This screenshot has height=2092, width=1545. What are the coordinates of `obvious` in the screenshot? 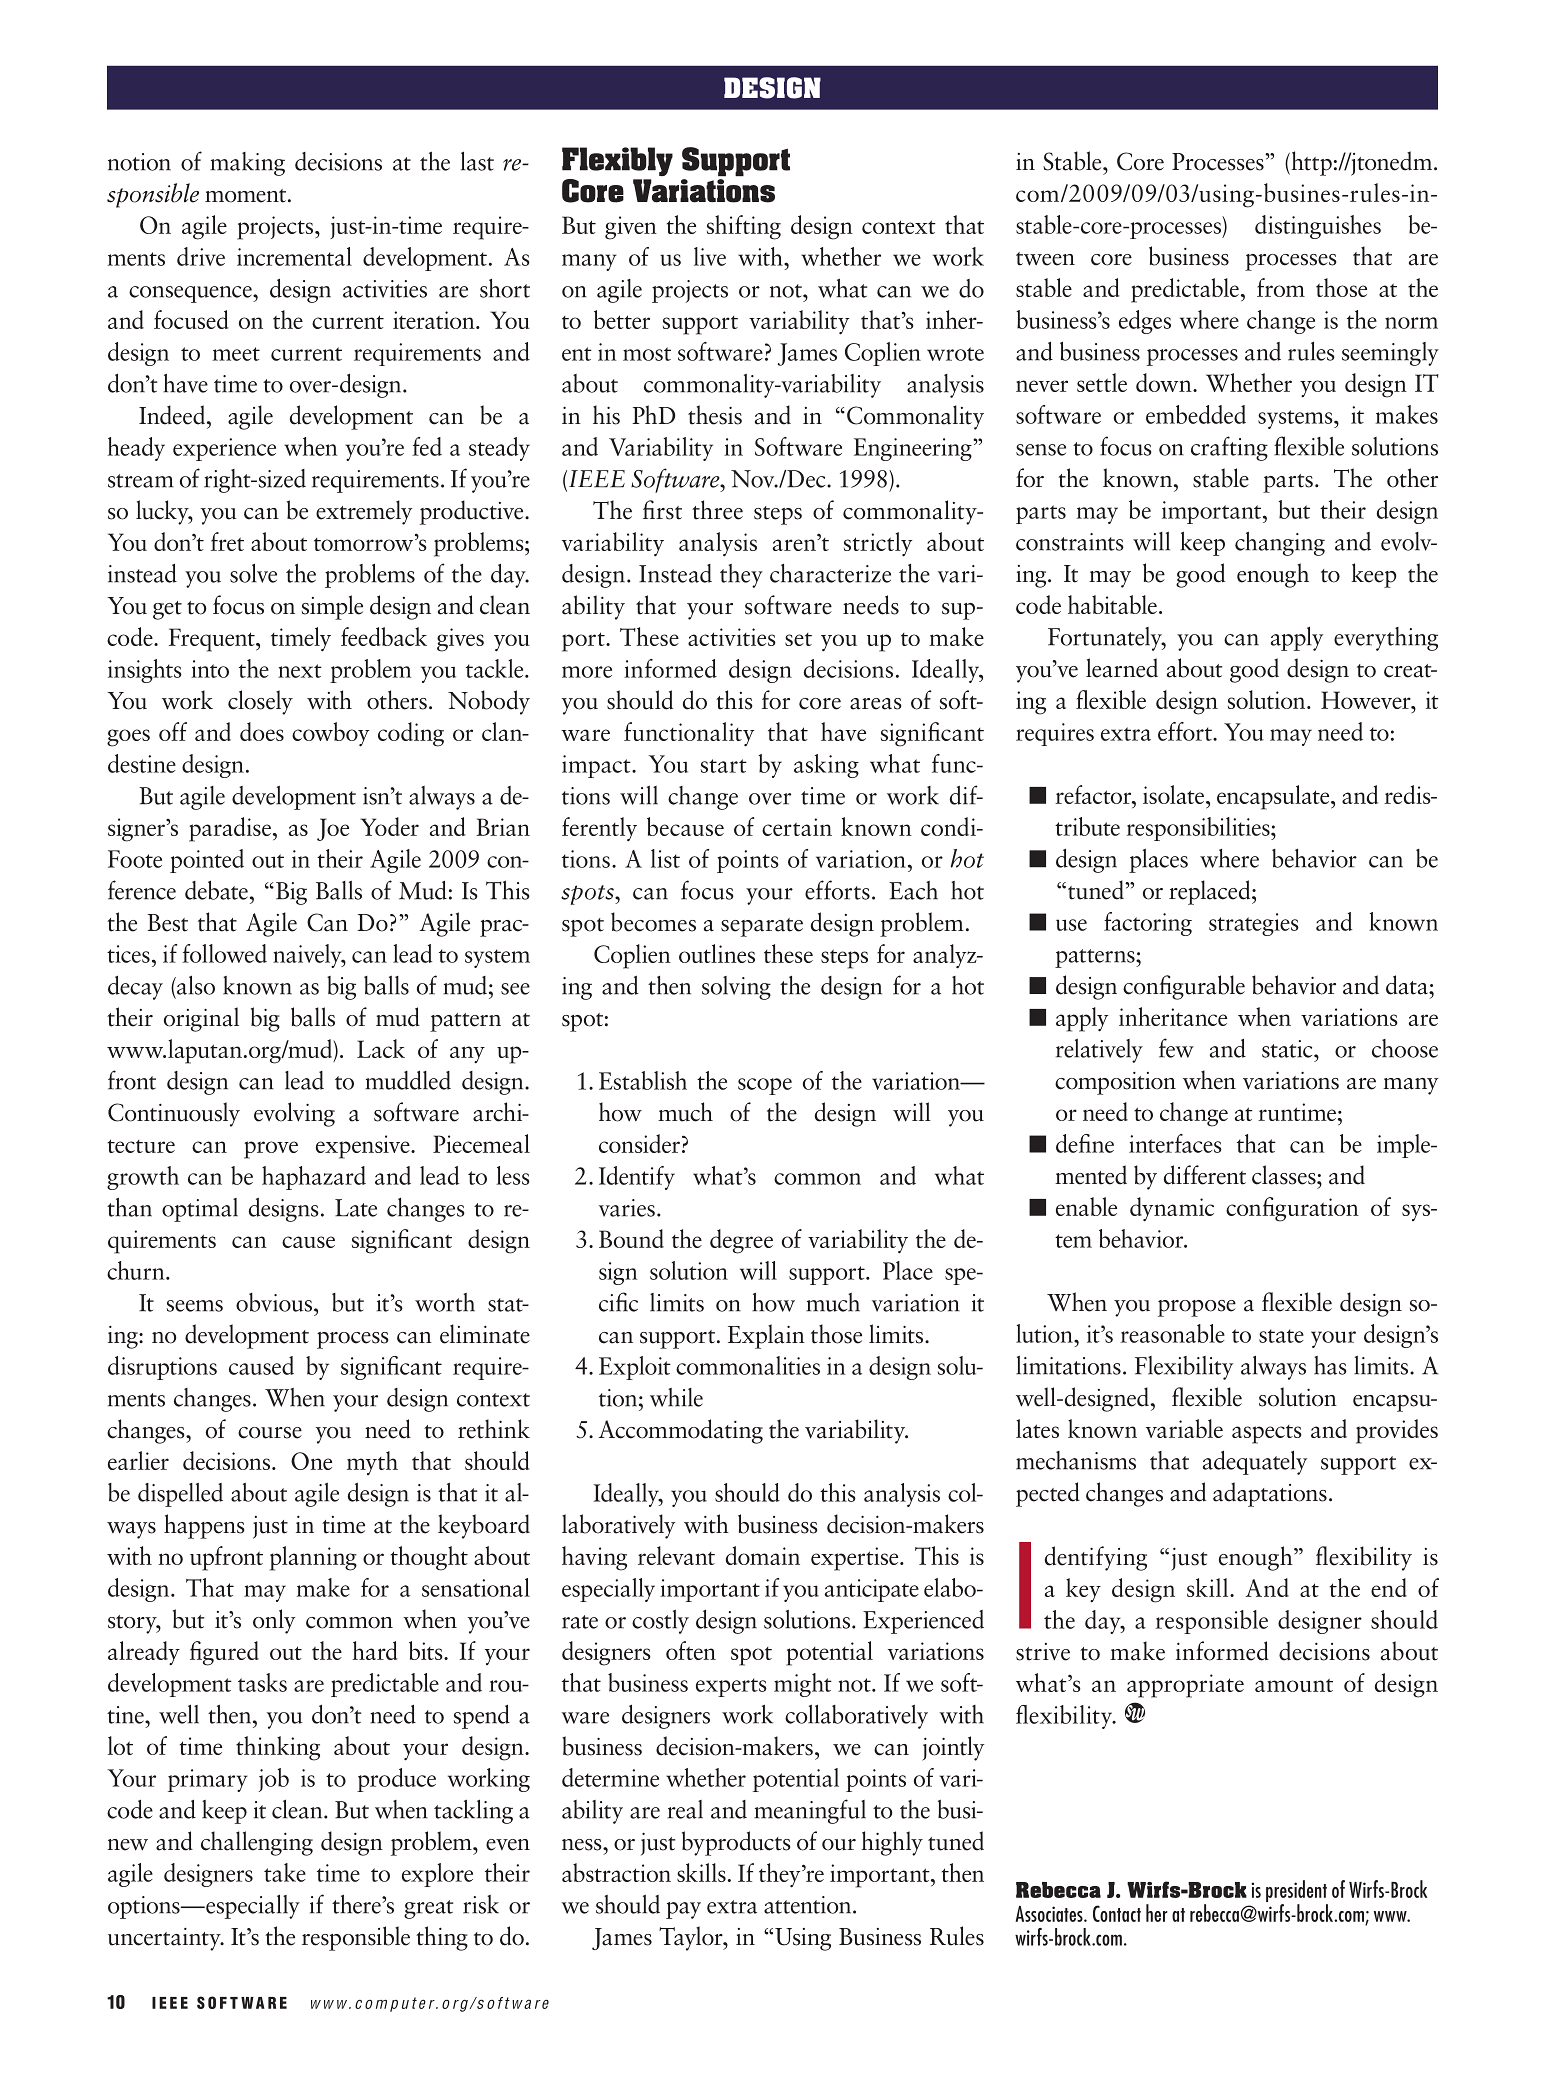 It's located at (274, 1302).
